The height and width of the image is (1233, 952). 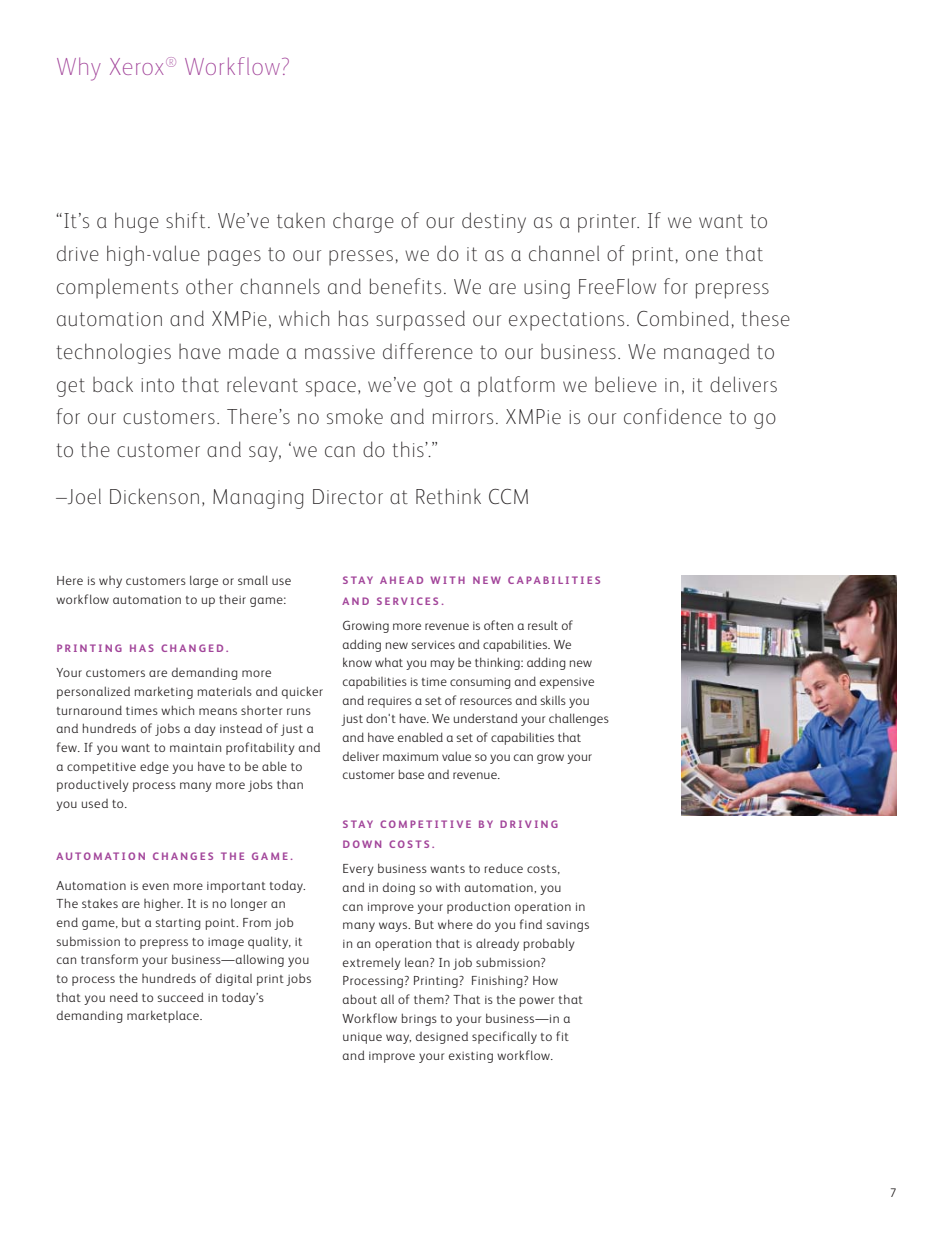 I want to click on huge, so click(x=137, y=222).
